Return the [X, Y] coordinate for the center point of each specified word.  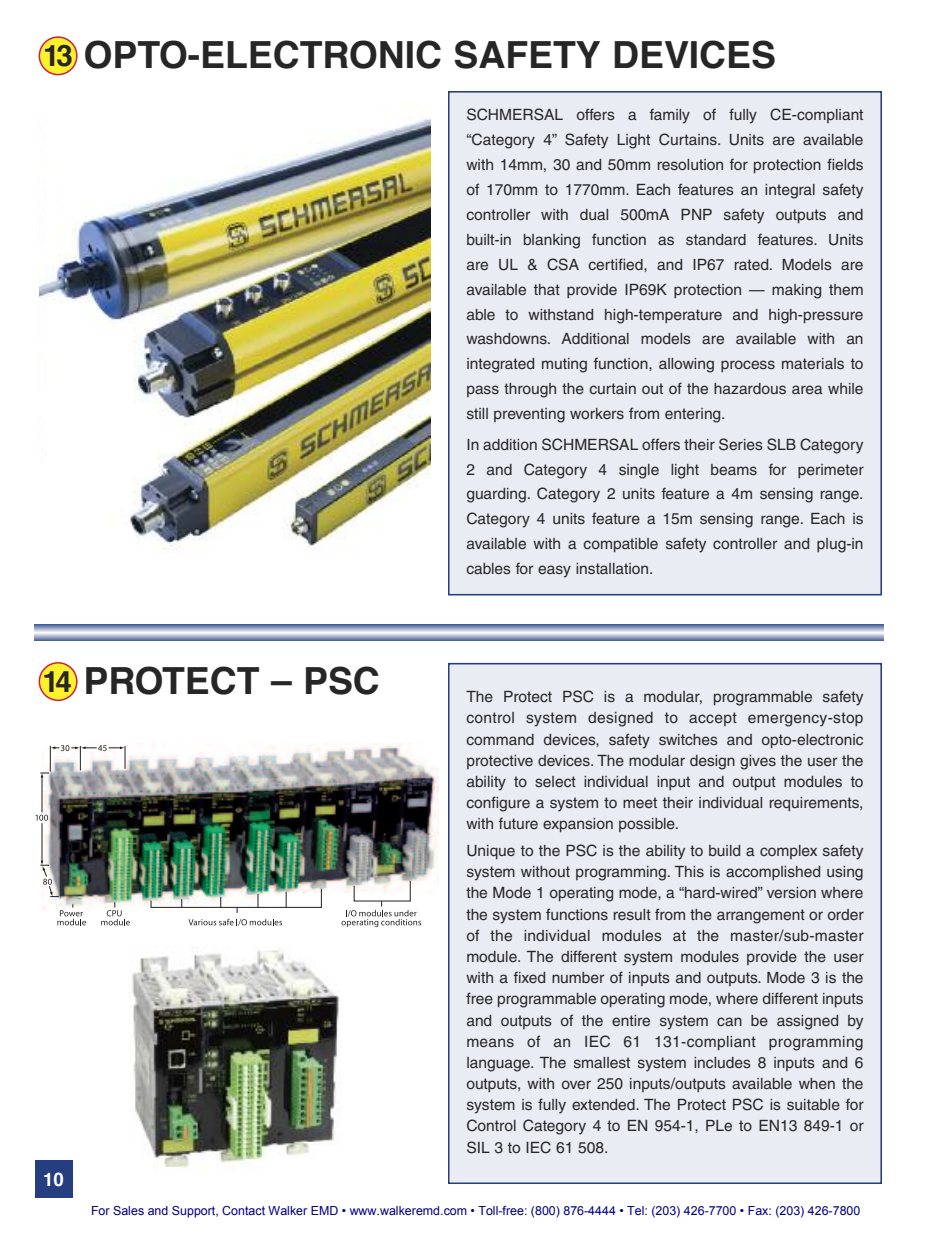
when [817, 1083]
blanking [552, 241]
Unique [491, 852]
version [791, 892]
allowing [686, 365]
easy [554, 571]
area [807, 389]
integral [790, 191]
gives [758, 762]
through [530, 390]
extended [604, 1104]
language [499, 1064]
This [689, 871]
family [670, 116]
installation [613, 568]
